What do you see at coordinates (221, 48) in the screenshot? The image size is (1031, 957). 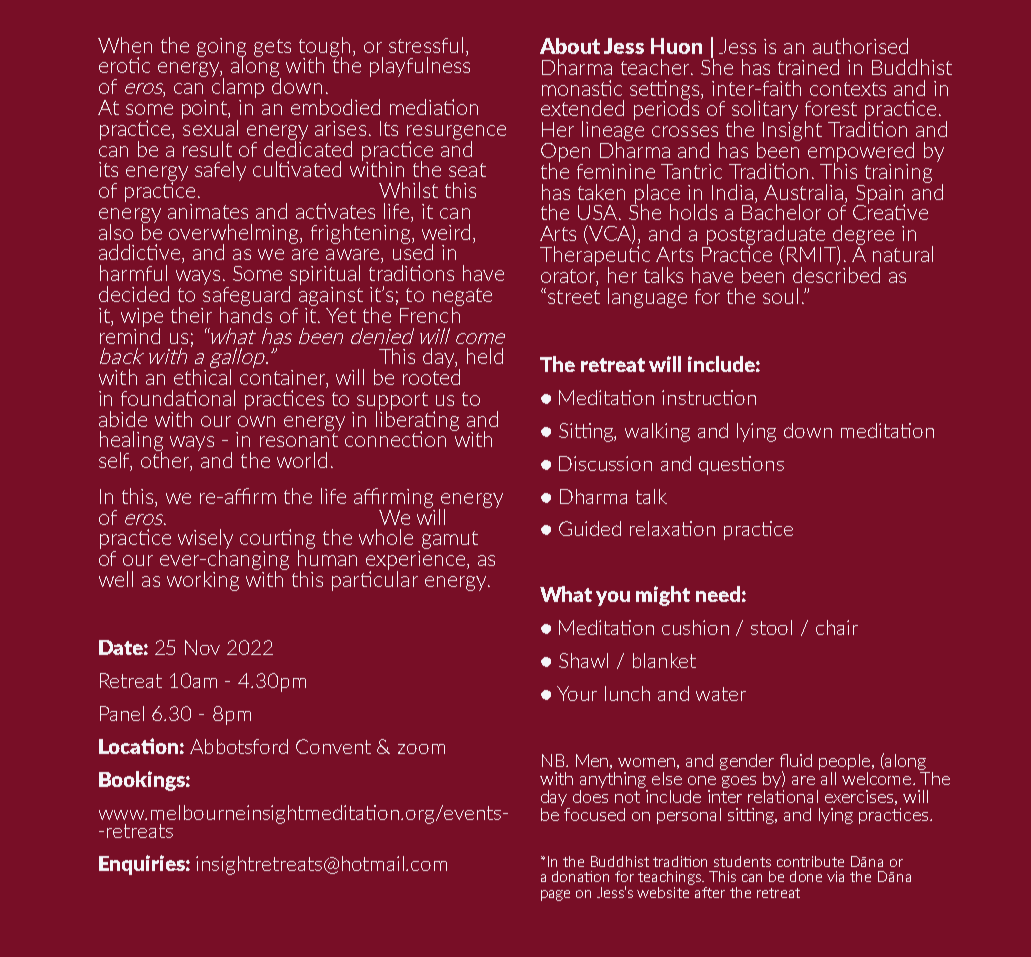 I see `going` at bounding box center [221, 48].
